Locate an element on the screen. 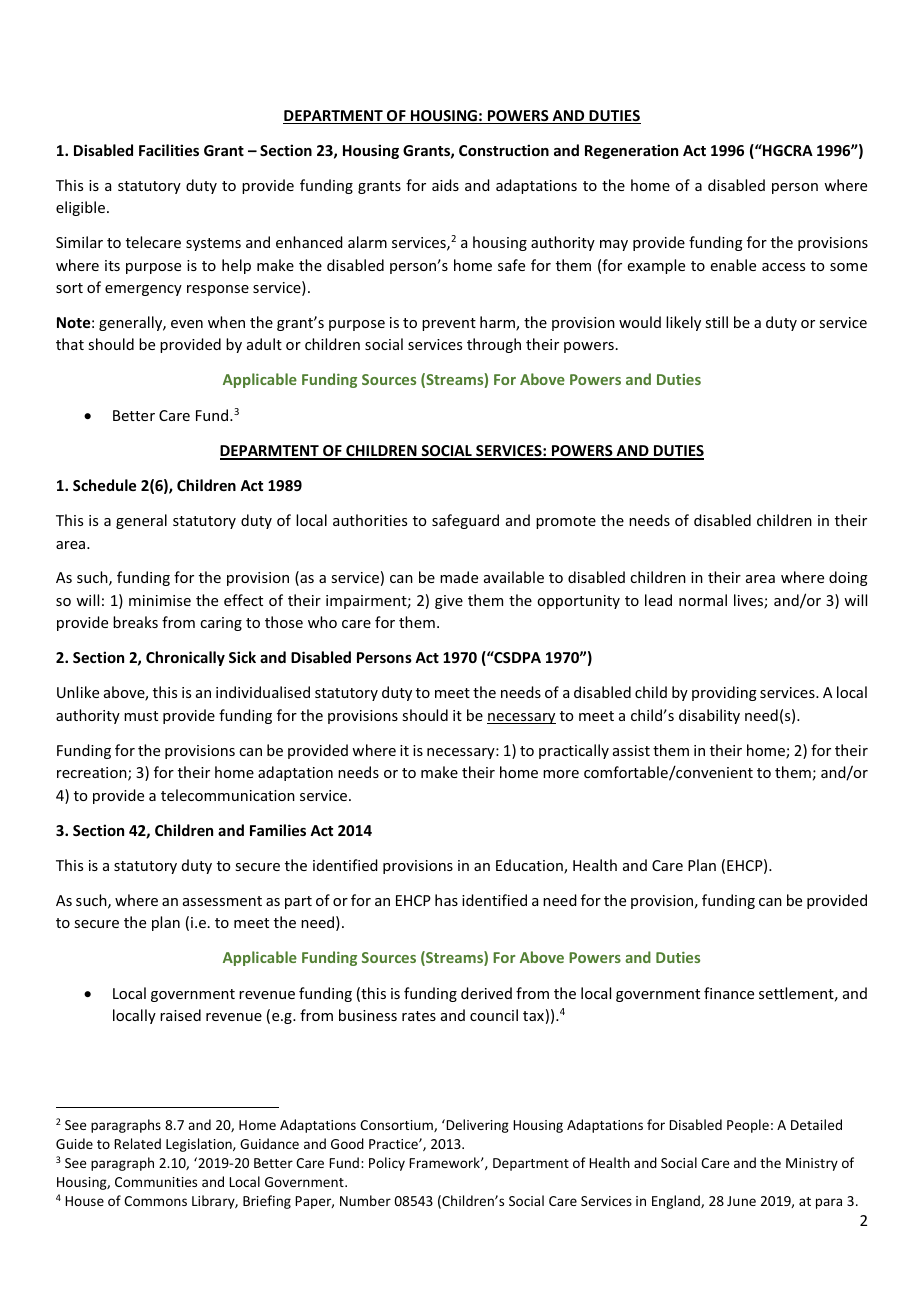 The height and width of the screenshot is (1307, 924). assessment is located at coordinates (222, 901).
